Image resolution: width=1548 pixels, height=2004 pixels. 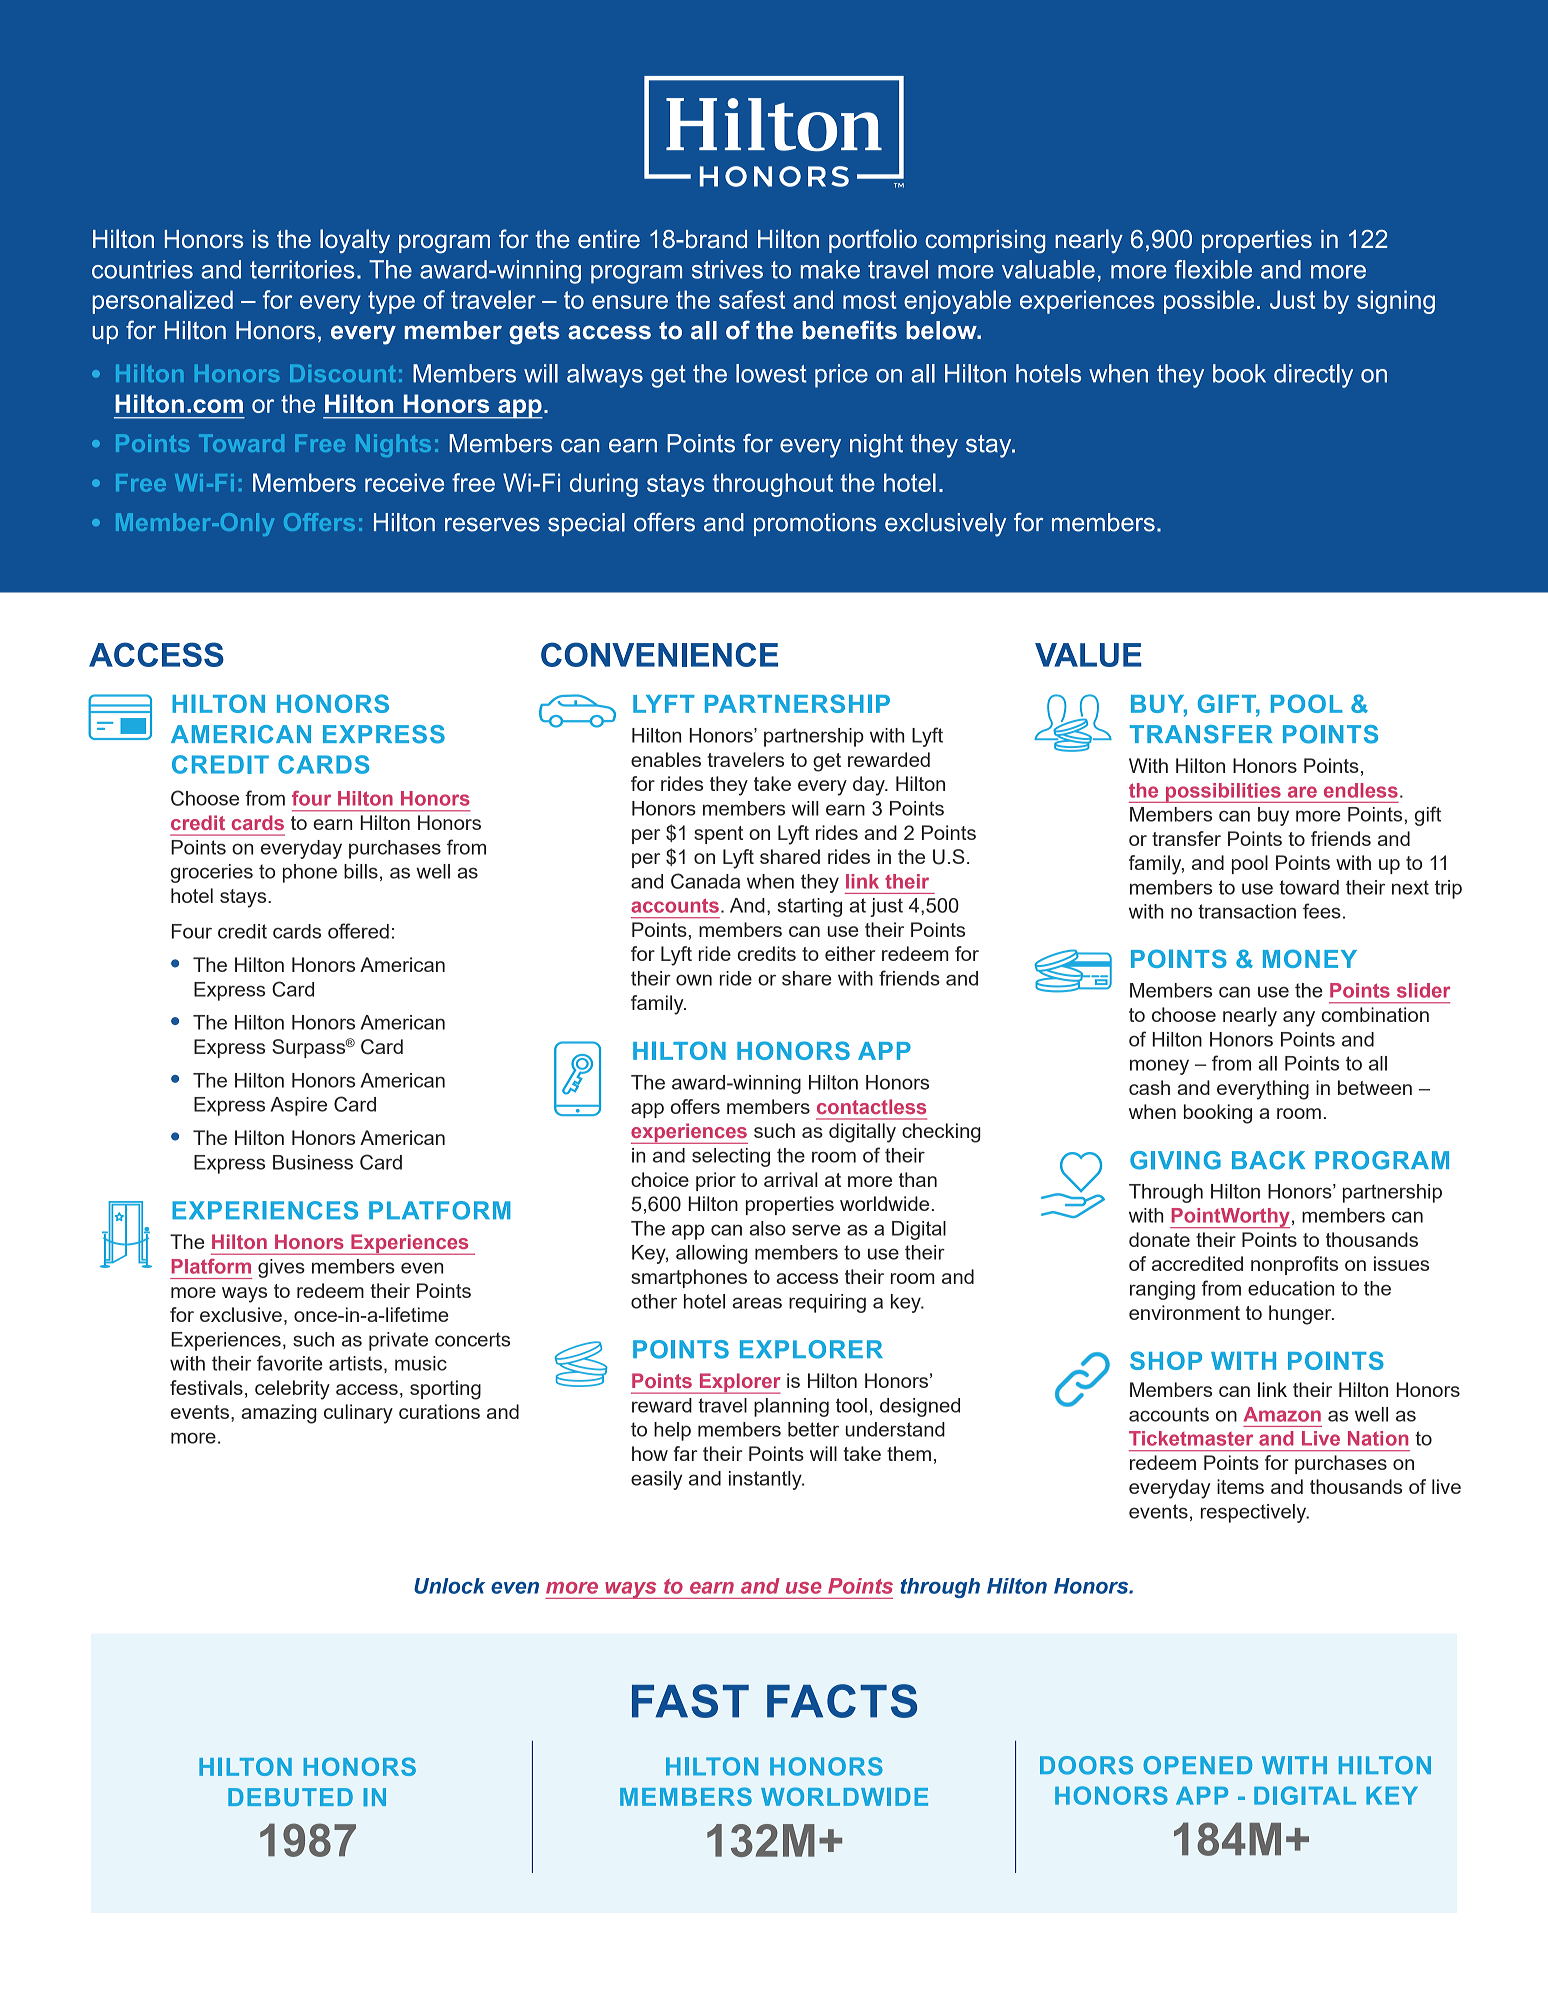 I want to click on own, so click(x=694, y=980).
